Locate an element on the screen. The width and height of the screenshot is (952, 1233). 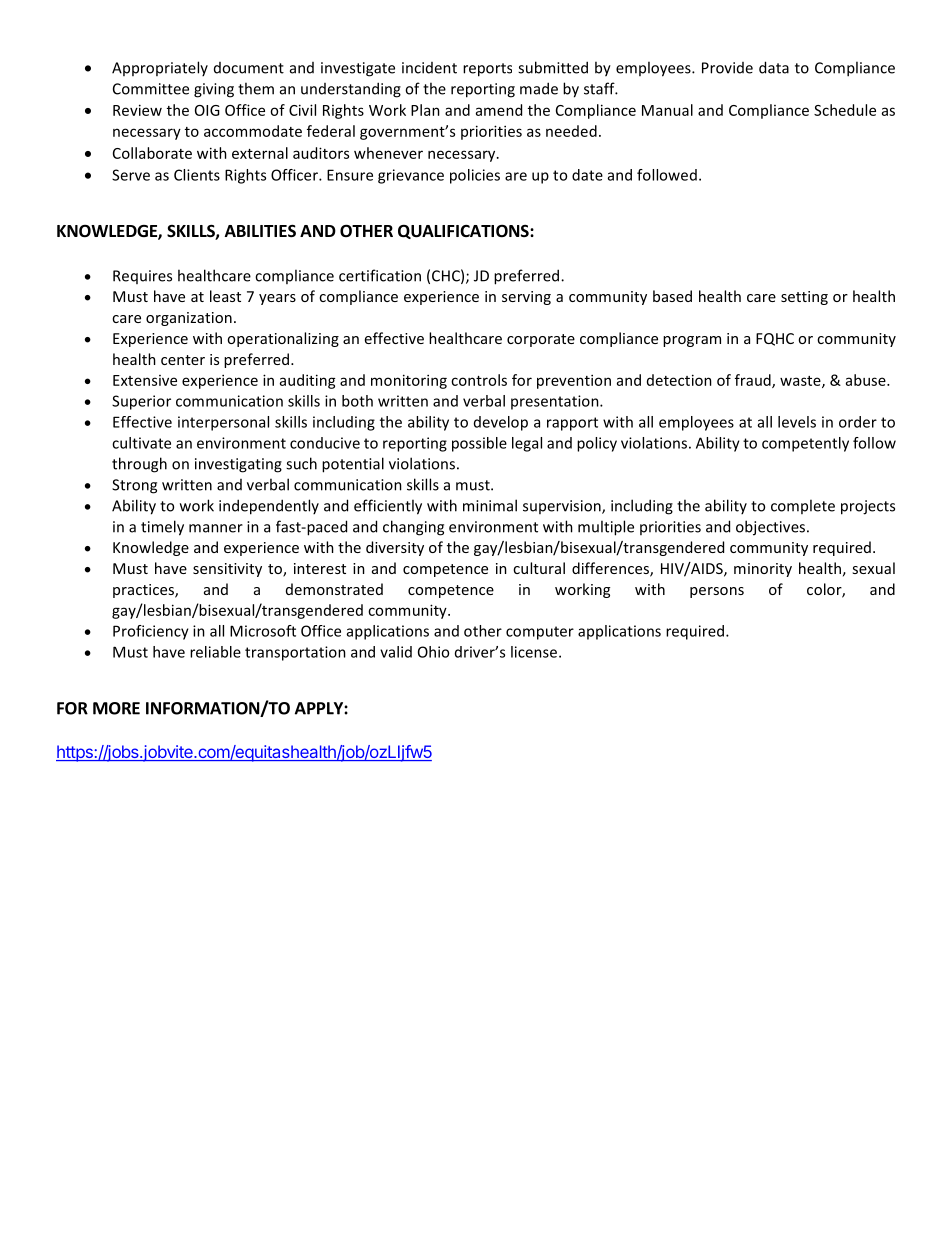
controls is located at coordinates (479, 380).
